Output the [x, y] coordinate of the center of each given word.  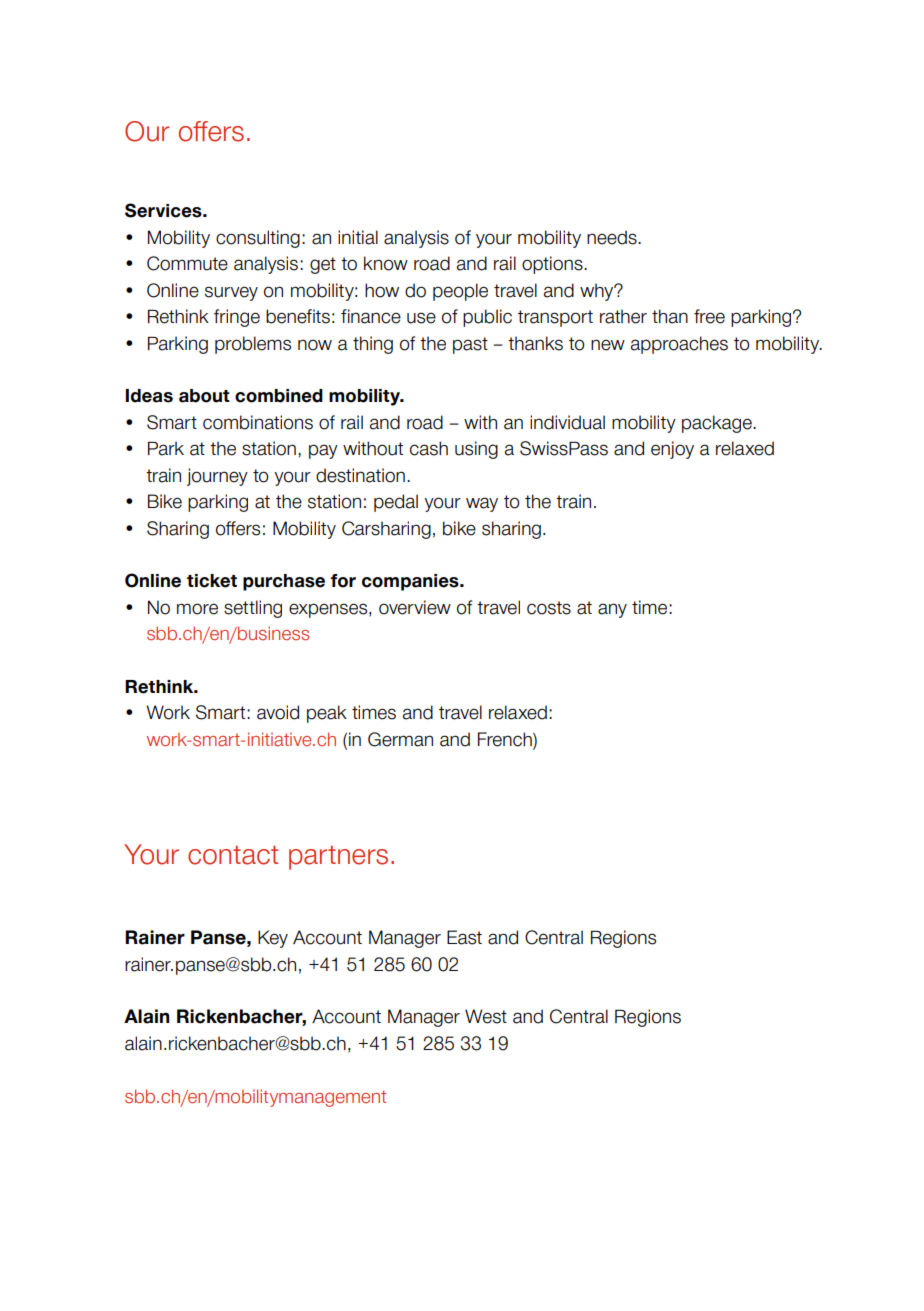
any [612, 610]
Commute [187, 263]
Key [273, 939]
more [197, 609]
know [386, 263]
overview [415, 607]
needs [613, 237]
